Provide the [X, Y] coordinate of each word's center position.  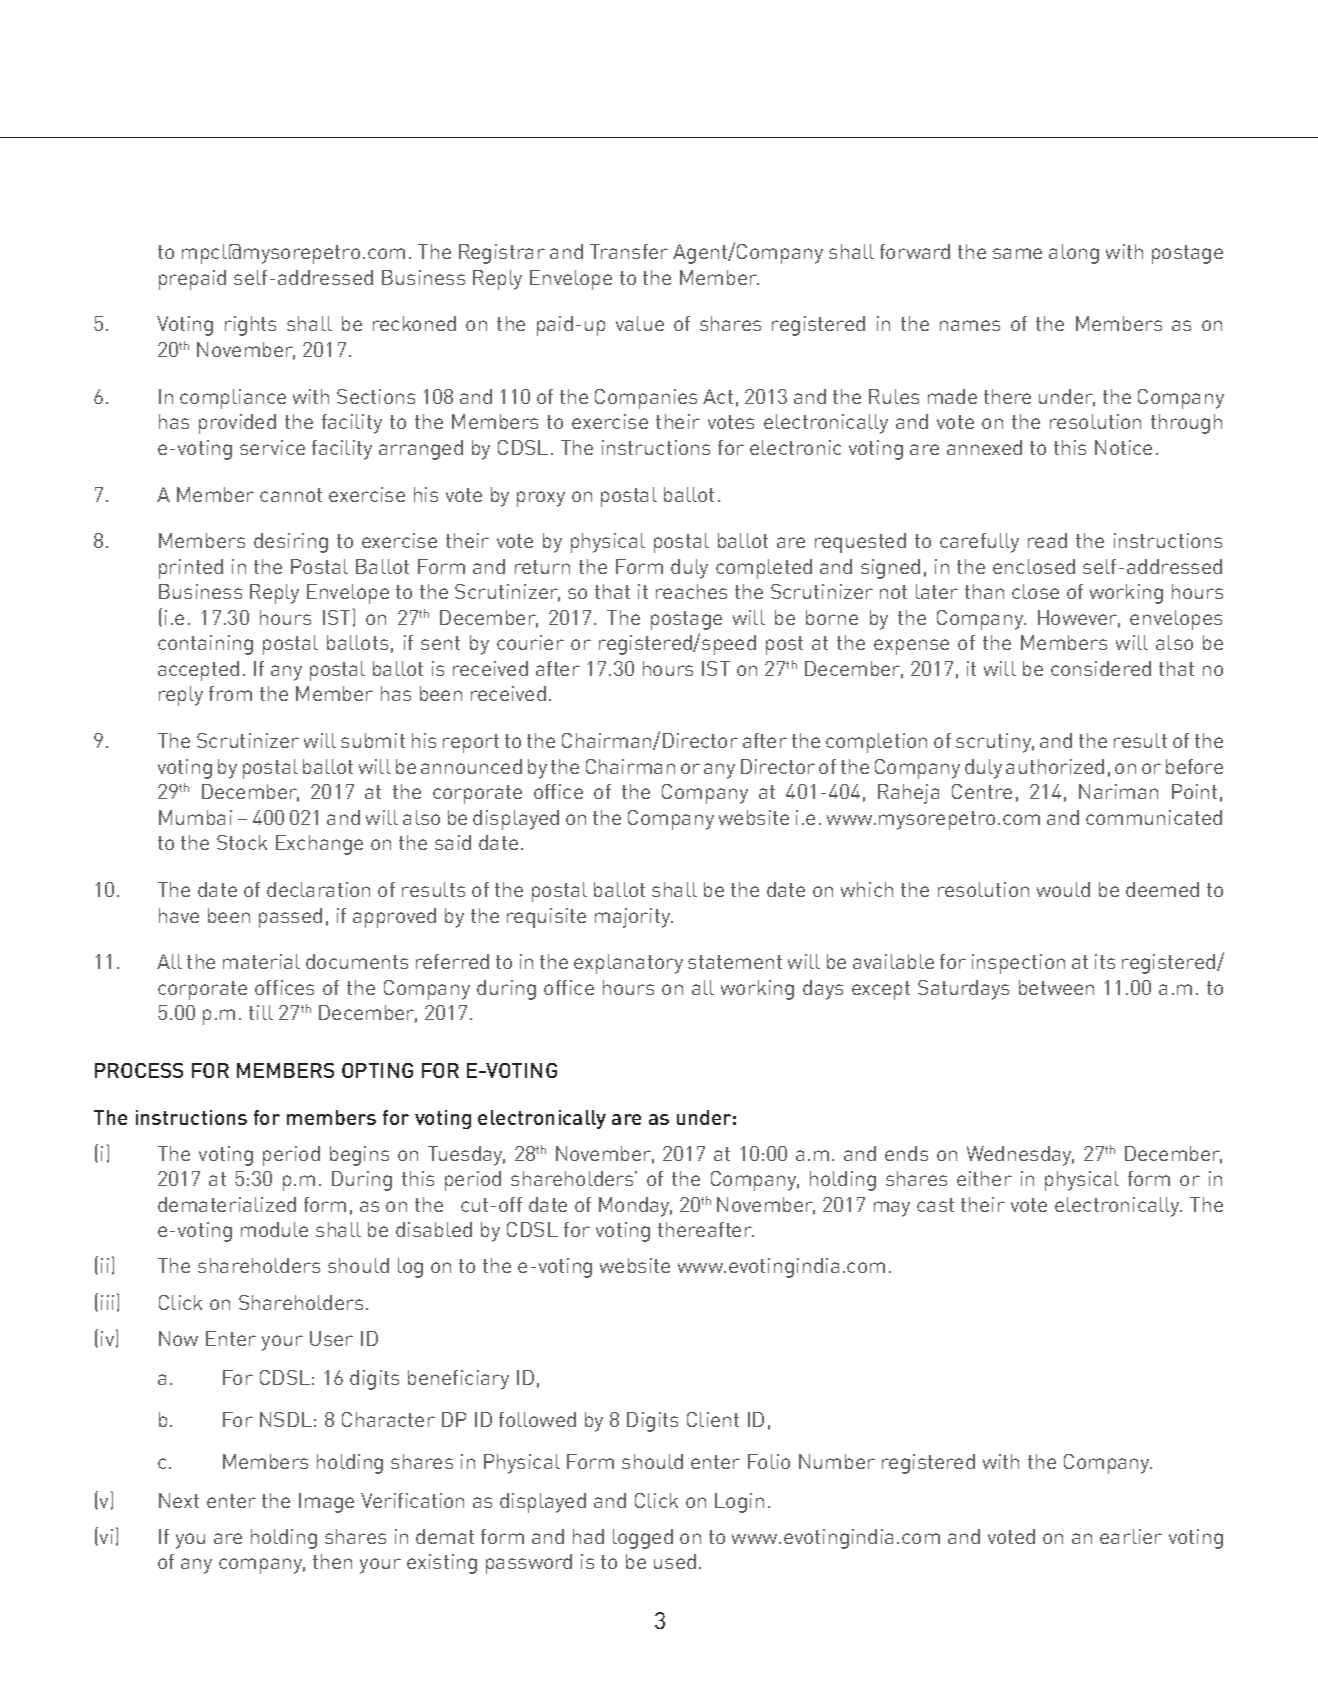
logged [643, 1539]
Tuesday [466, 1156]
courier [530, 642]
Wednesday [1020, 1156]
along [1074, 254]
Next [179, 1500]
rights [250, 326]
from [230, 693]
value [640, 323]
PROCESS [139, 1070]
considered [1101, 668]
